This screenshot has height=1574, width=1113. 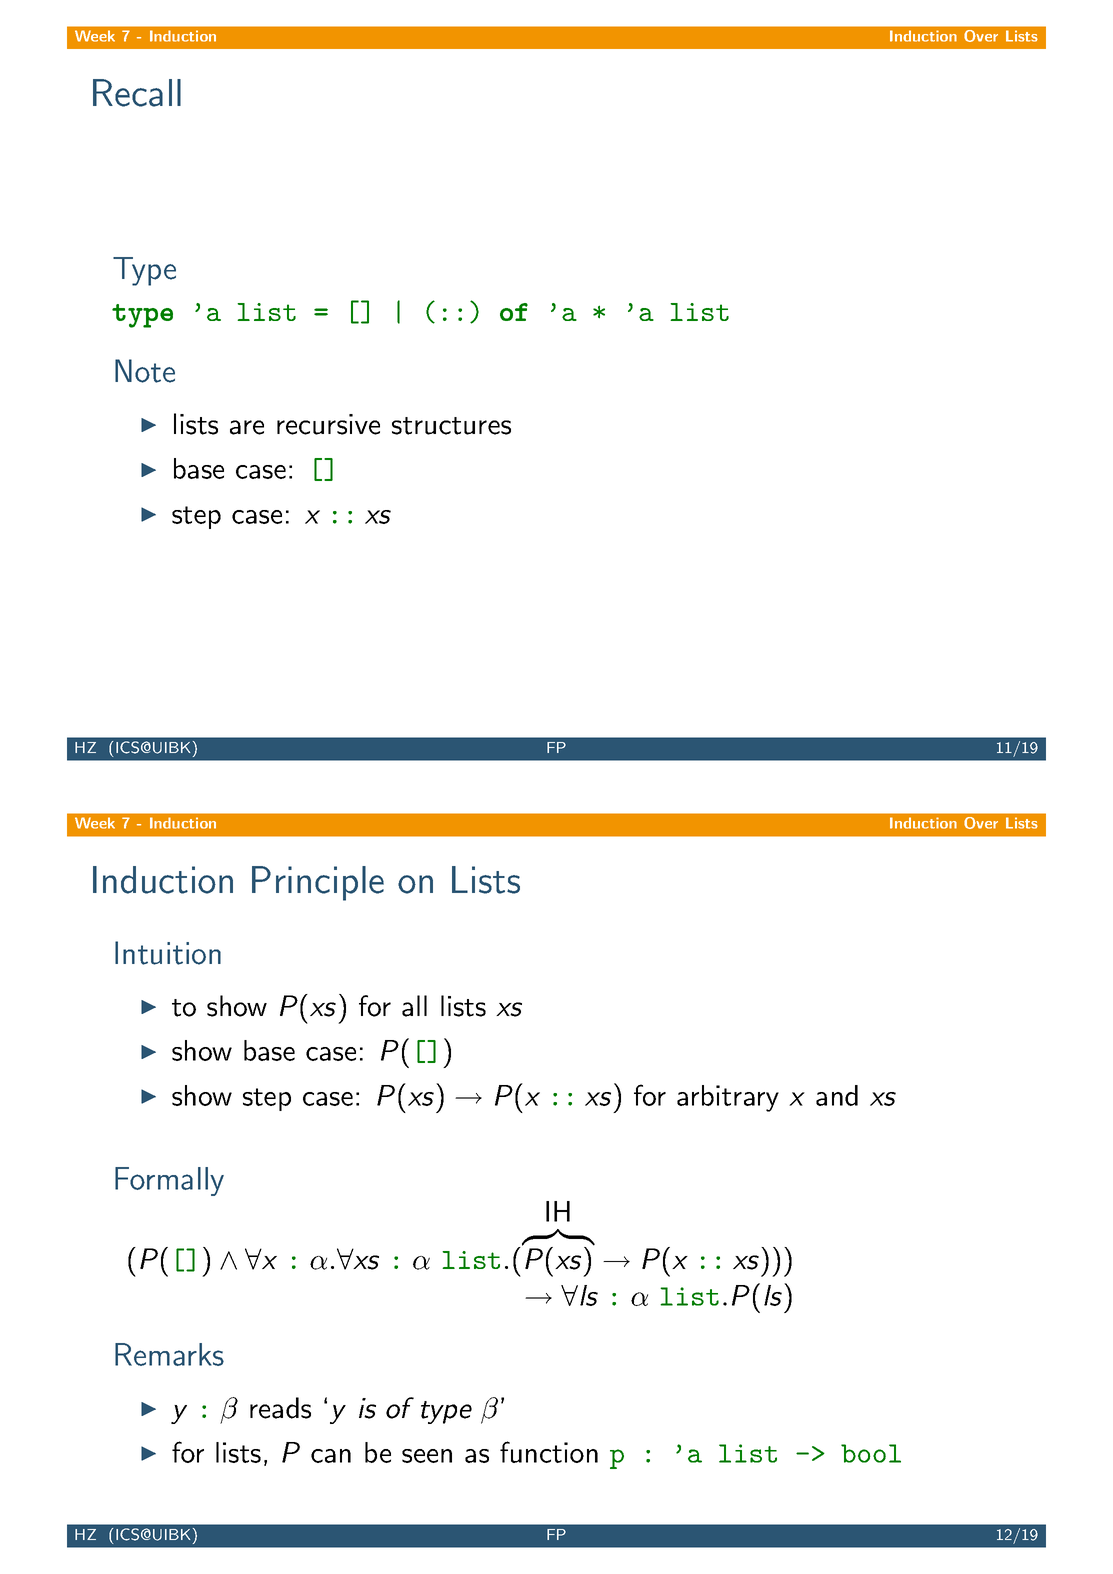 I want to click on bool, so click(x=871, y=1453).
